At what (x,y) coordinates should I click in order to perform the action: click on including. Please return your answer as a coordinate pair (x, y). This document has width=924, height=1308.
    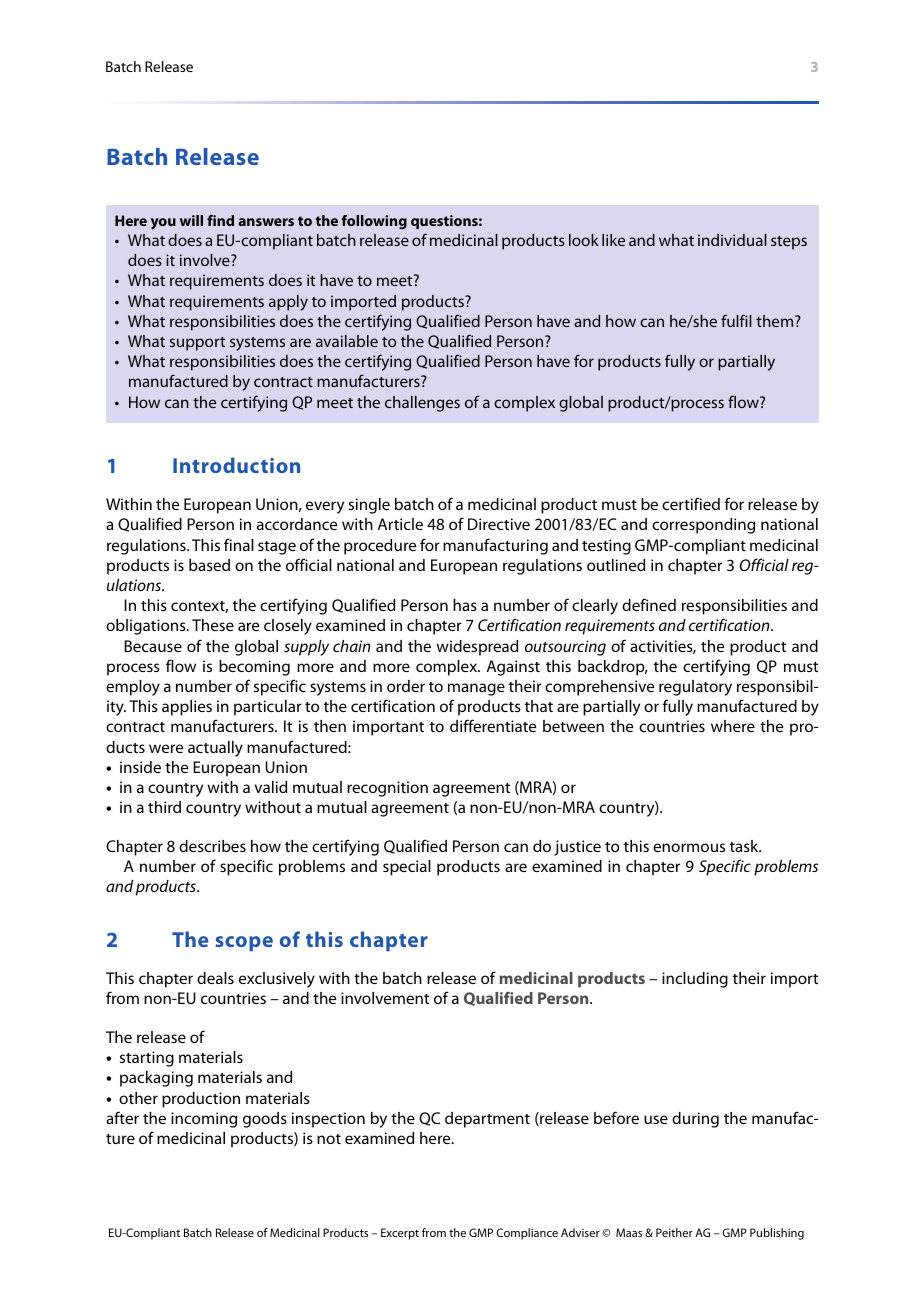
    Looking at the image, I should click on (695, 980).
